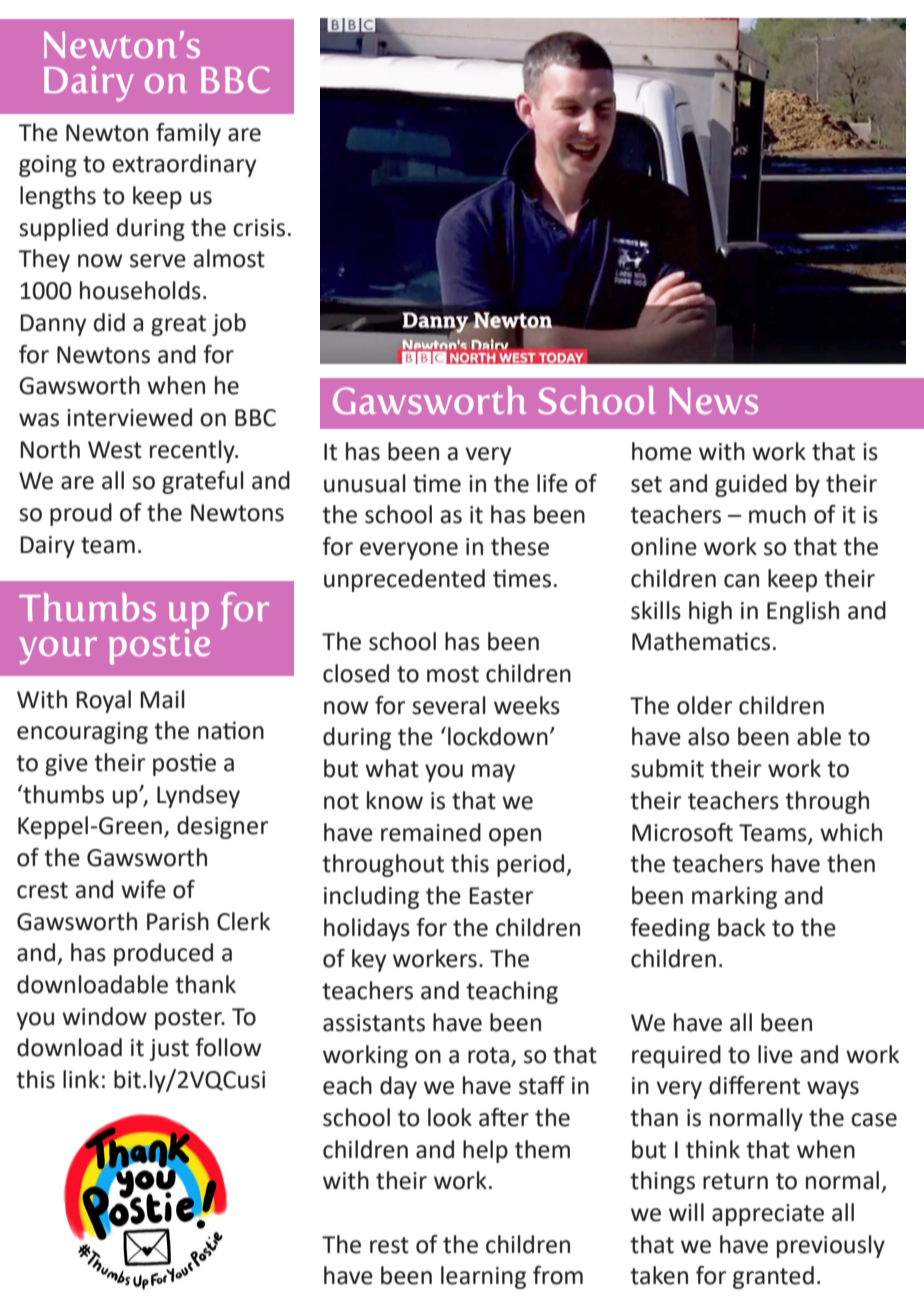  What do you see at coordinates (365, 483) in the page?
I see `unusual` at bounding box center [365, 483].
